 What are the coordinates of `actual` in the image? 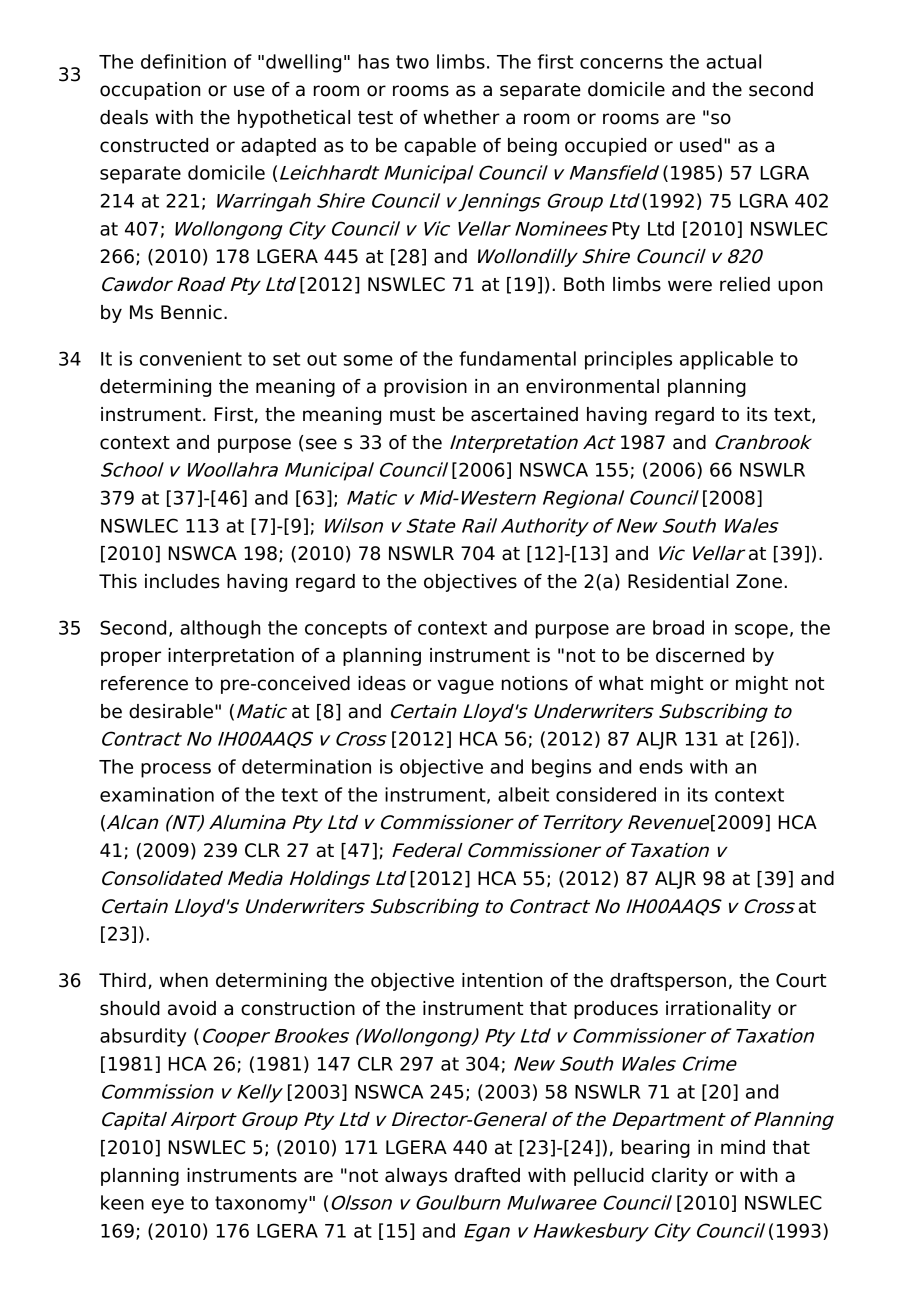 It's located at (733, 61).
